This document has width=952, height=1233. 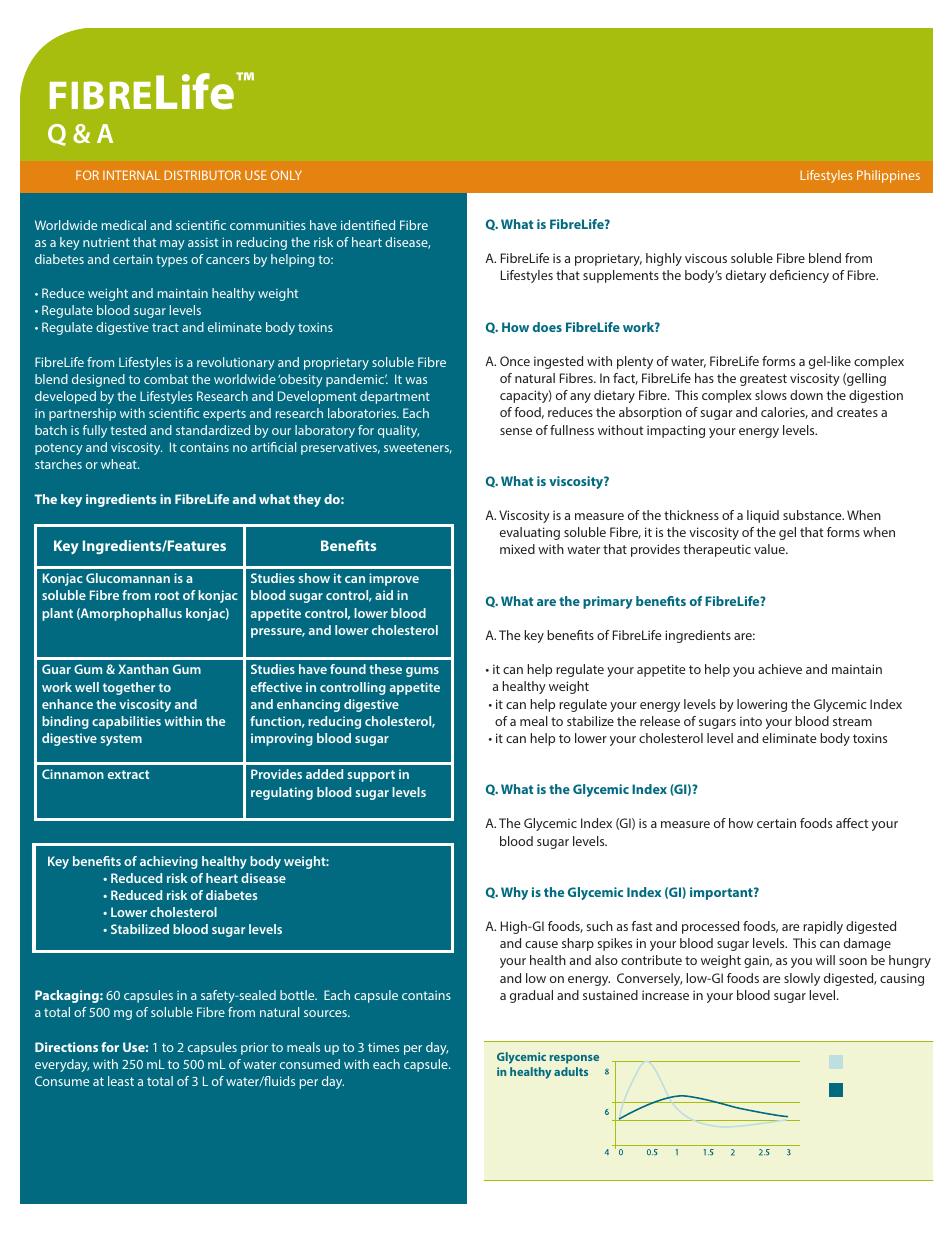 I want to click on slowly, so click(x=802, y=979).
